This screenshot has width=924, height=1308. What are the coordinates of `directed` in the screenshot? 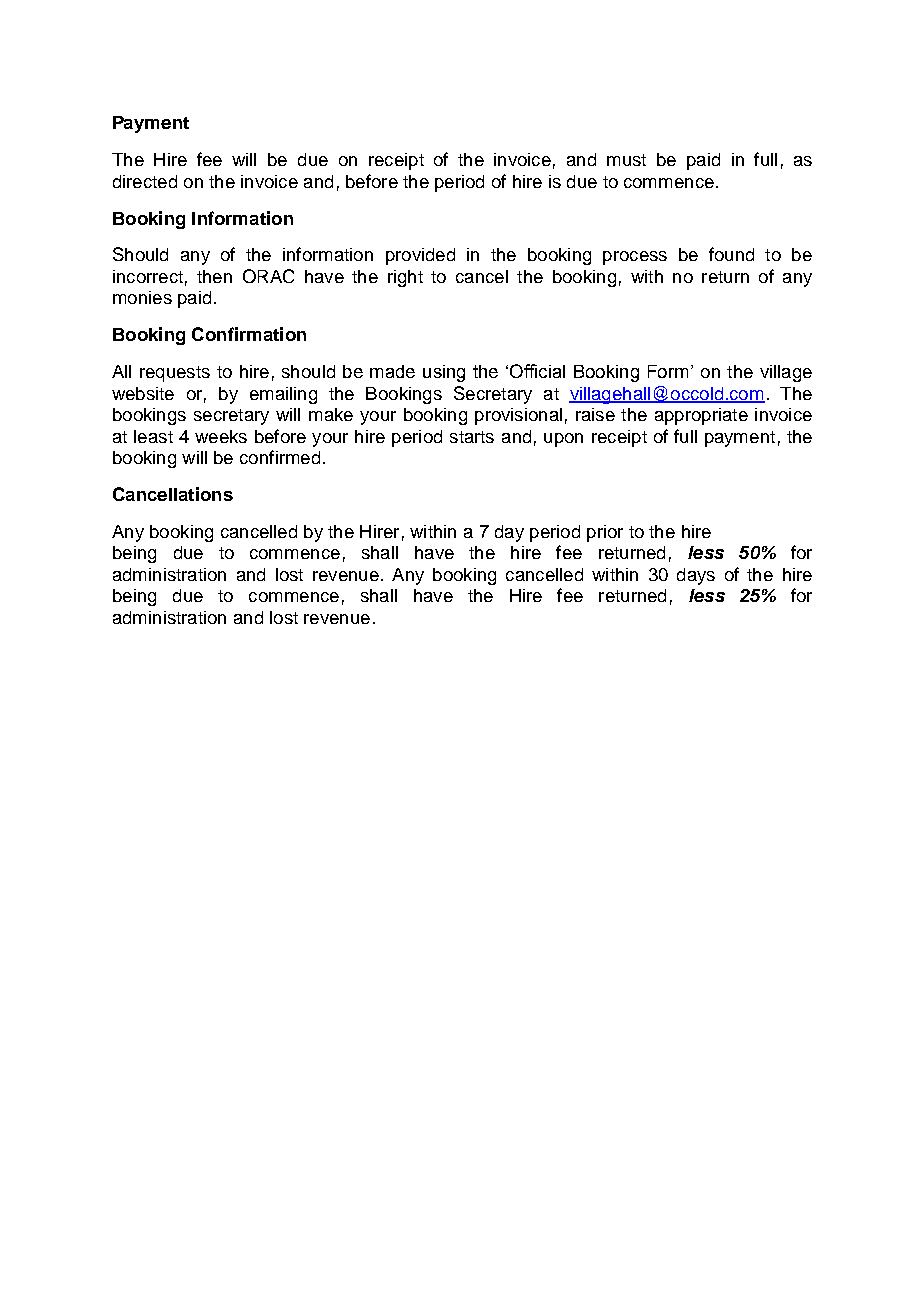 It's located at (145, 181).
